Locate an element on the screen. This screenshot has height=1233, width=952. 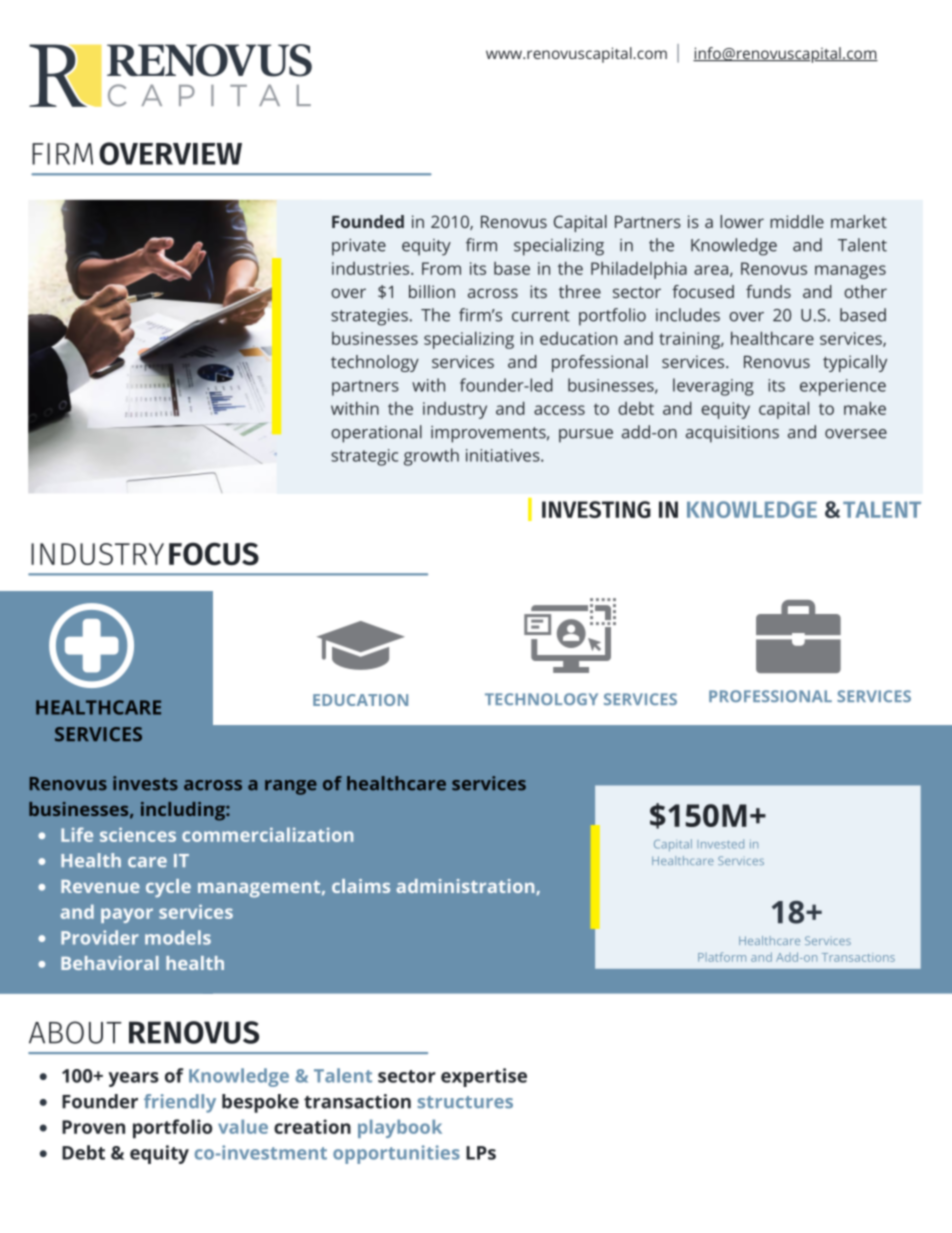
structures is located at coordinates (465, 1102).
